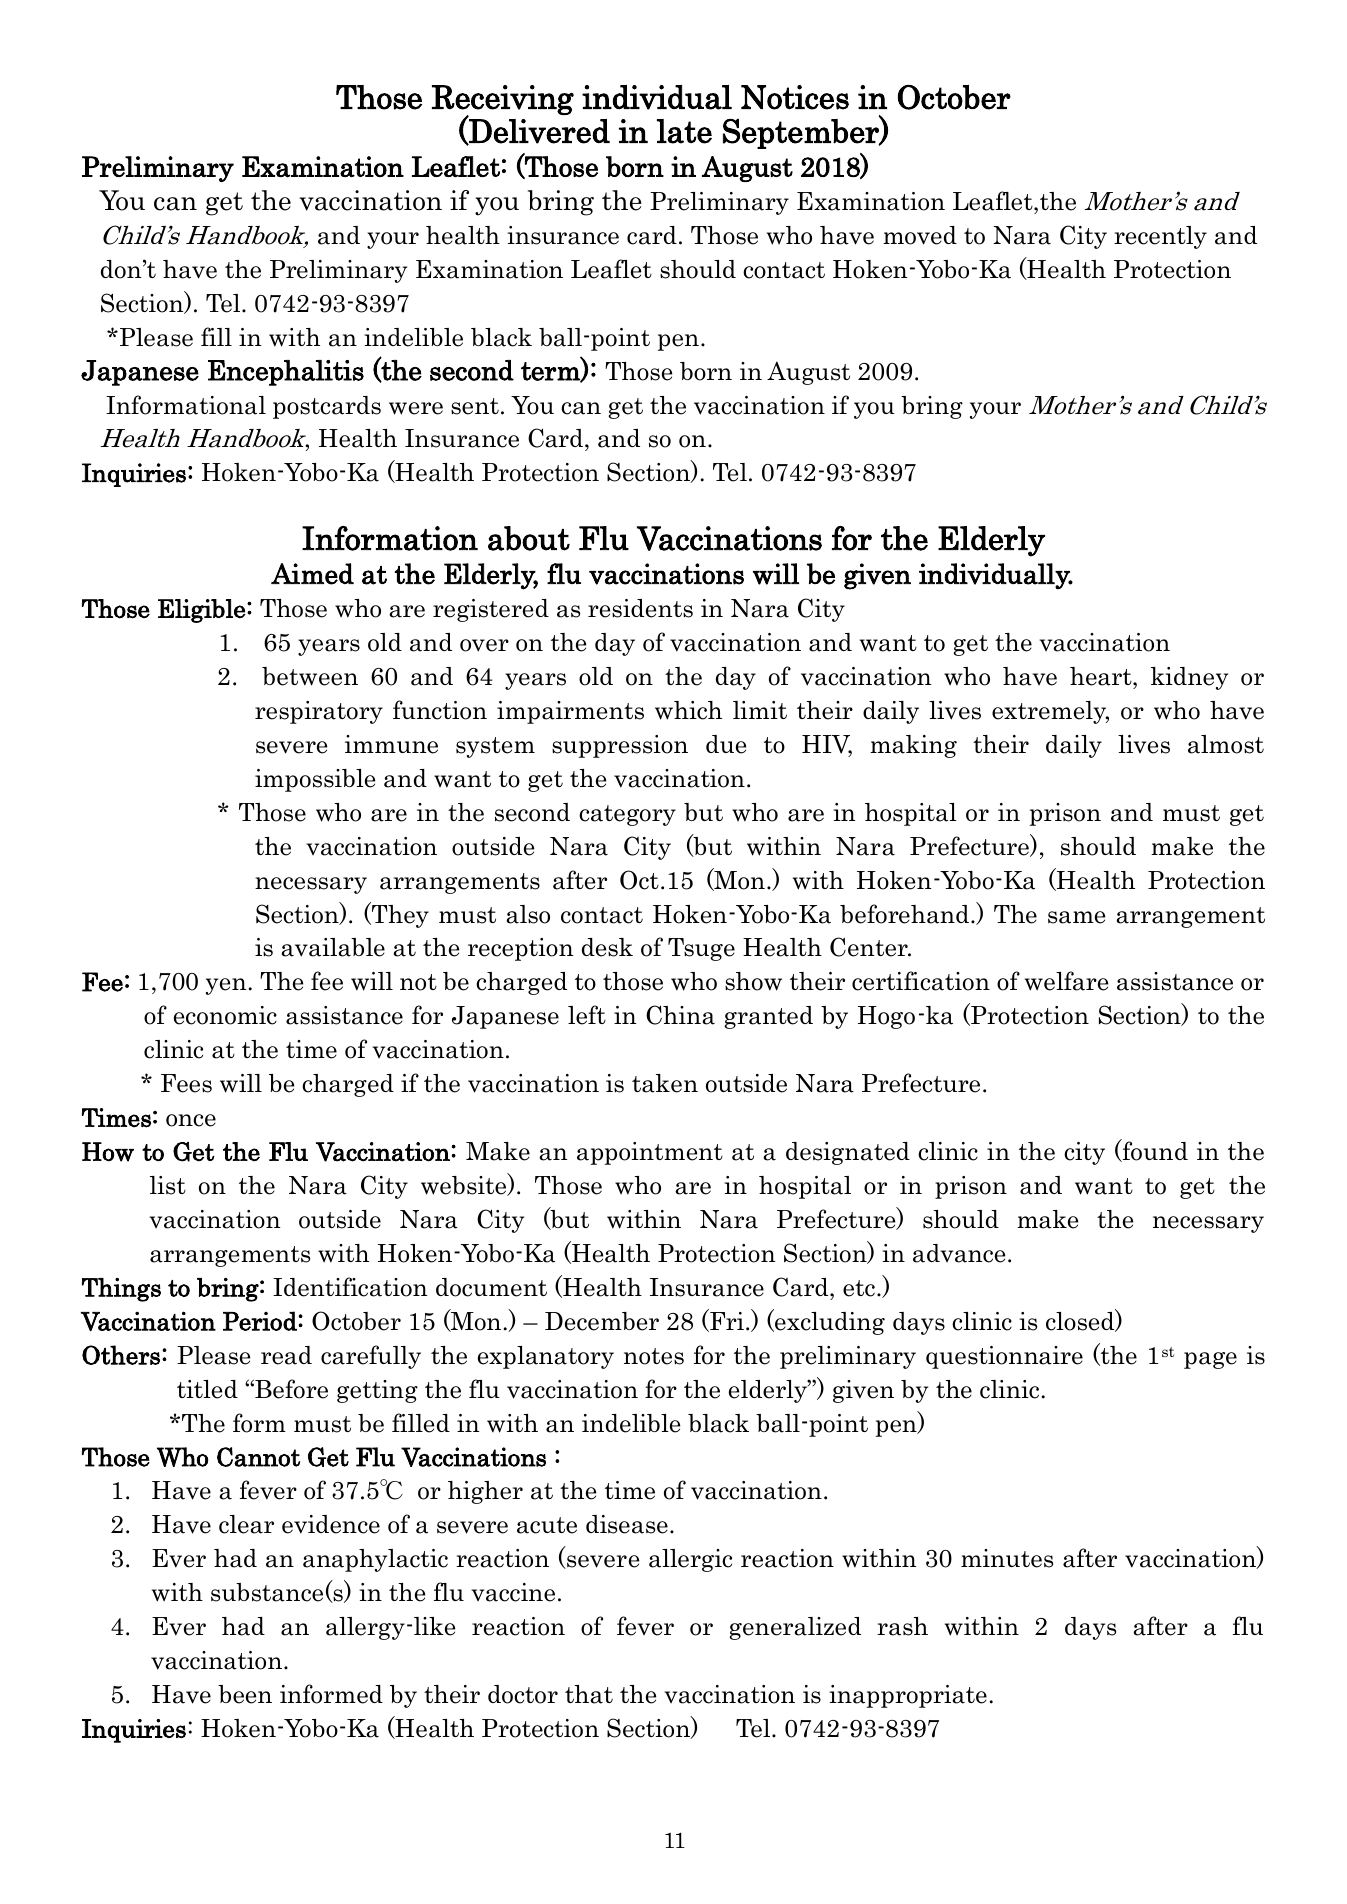  Describe the element at coordinates (1160, 237) in the screenshot. I see `recently` at that location.
